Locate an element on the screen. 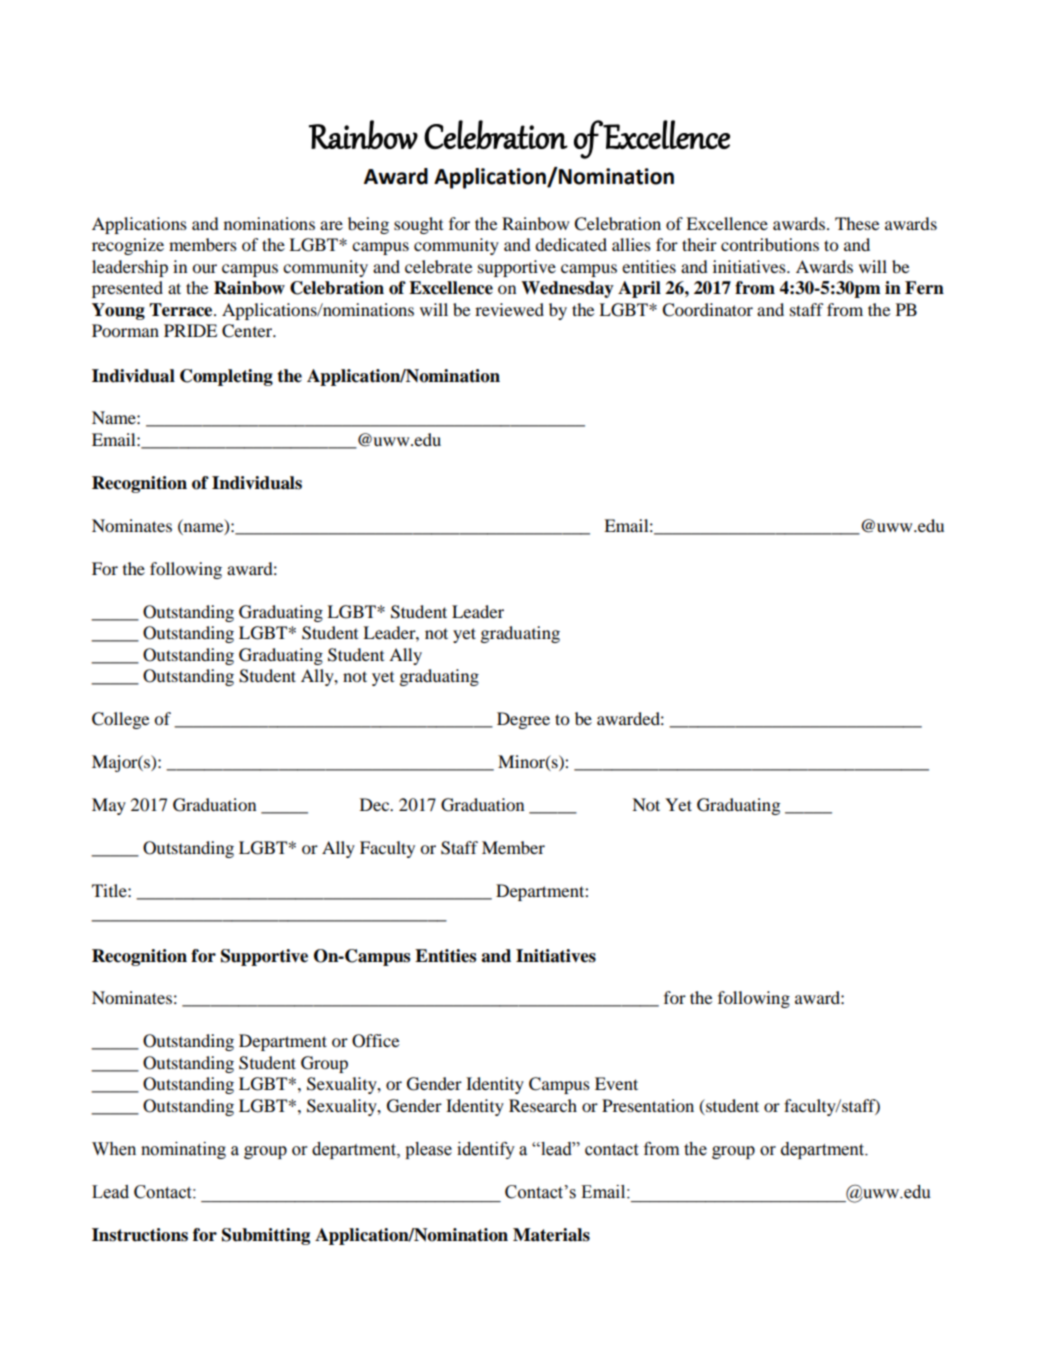 This screenshot has height=1345, width=1039. These is located at coordinates (857, 223).
